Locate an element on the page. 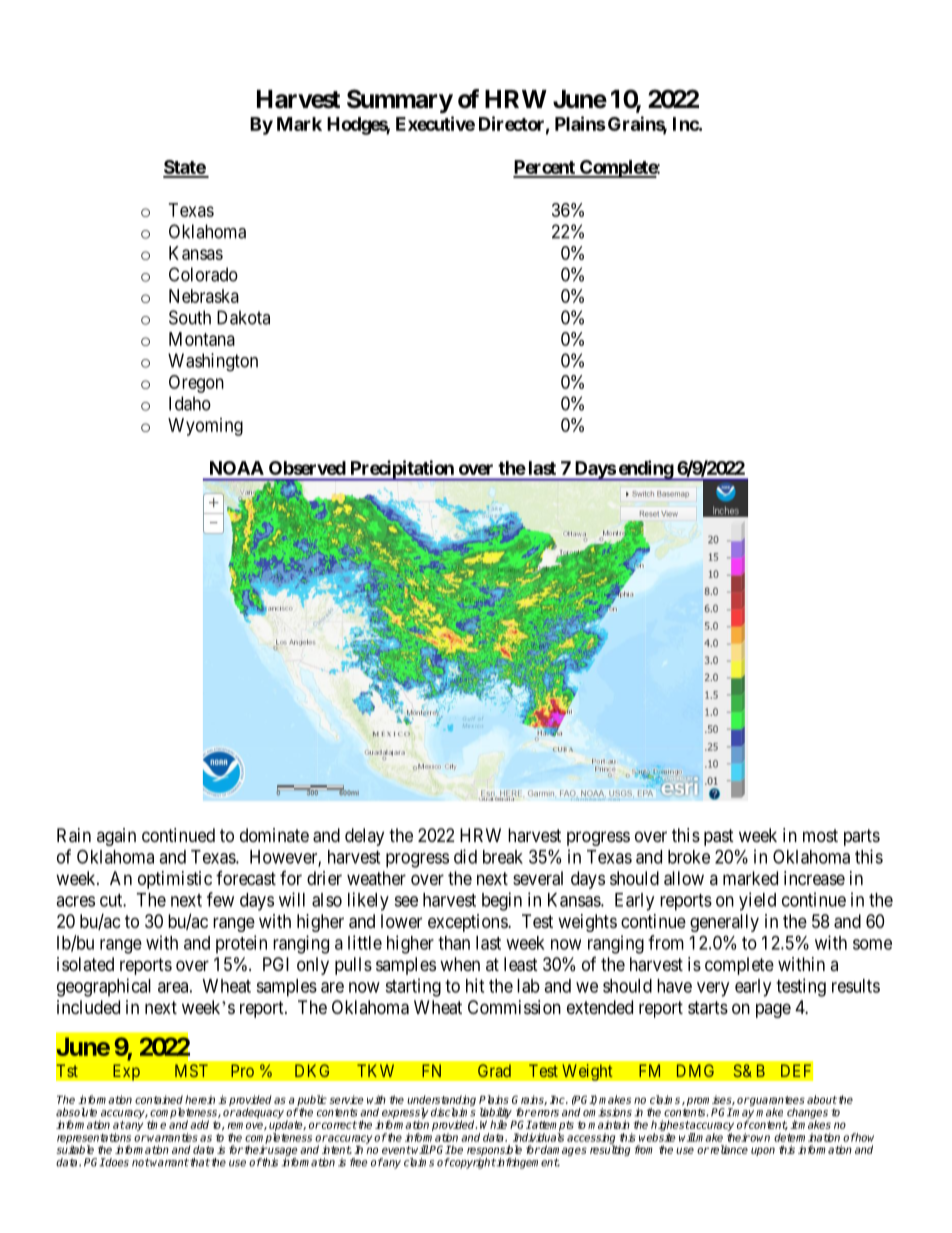 The image size is (952, 1233). Dakota is located at coordinates (243, 317).
